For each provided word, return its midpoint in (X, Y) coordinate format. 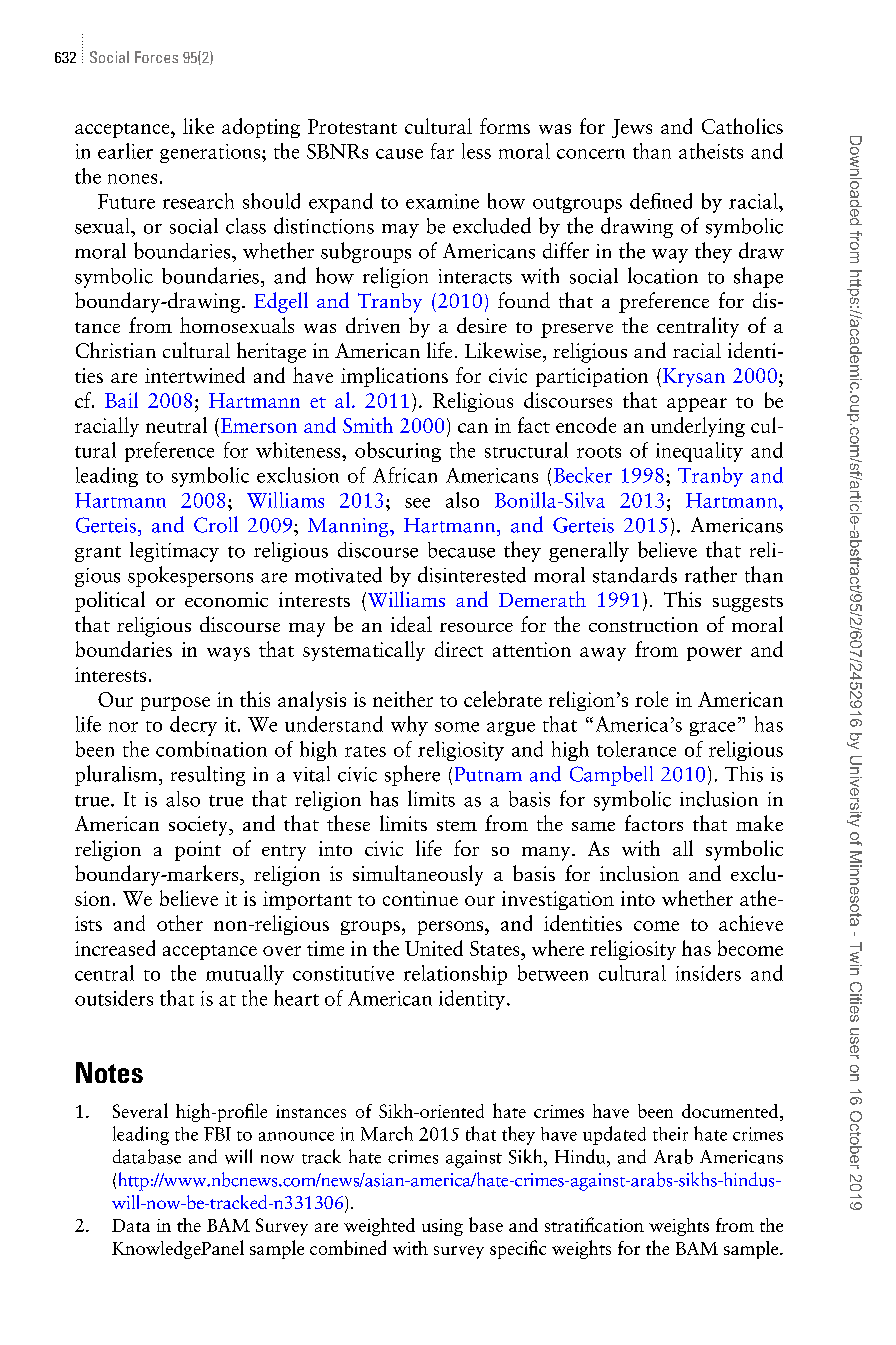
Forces (156, 57)
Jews (632, 128)
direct (459, 649)
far (442, 151)
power (714, 654)
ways (228, 654)
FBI (217, 1134)
